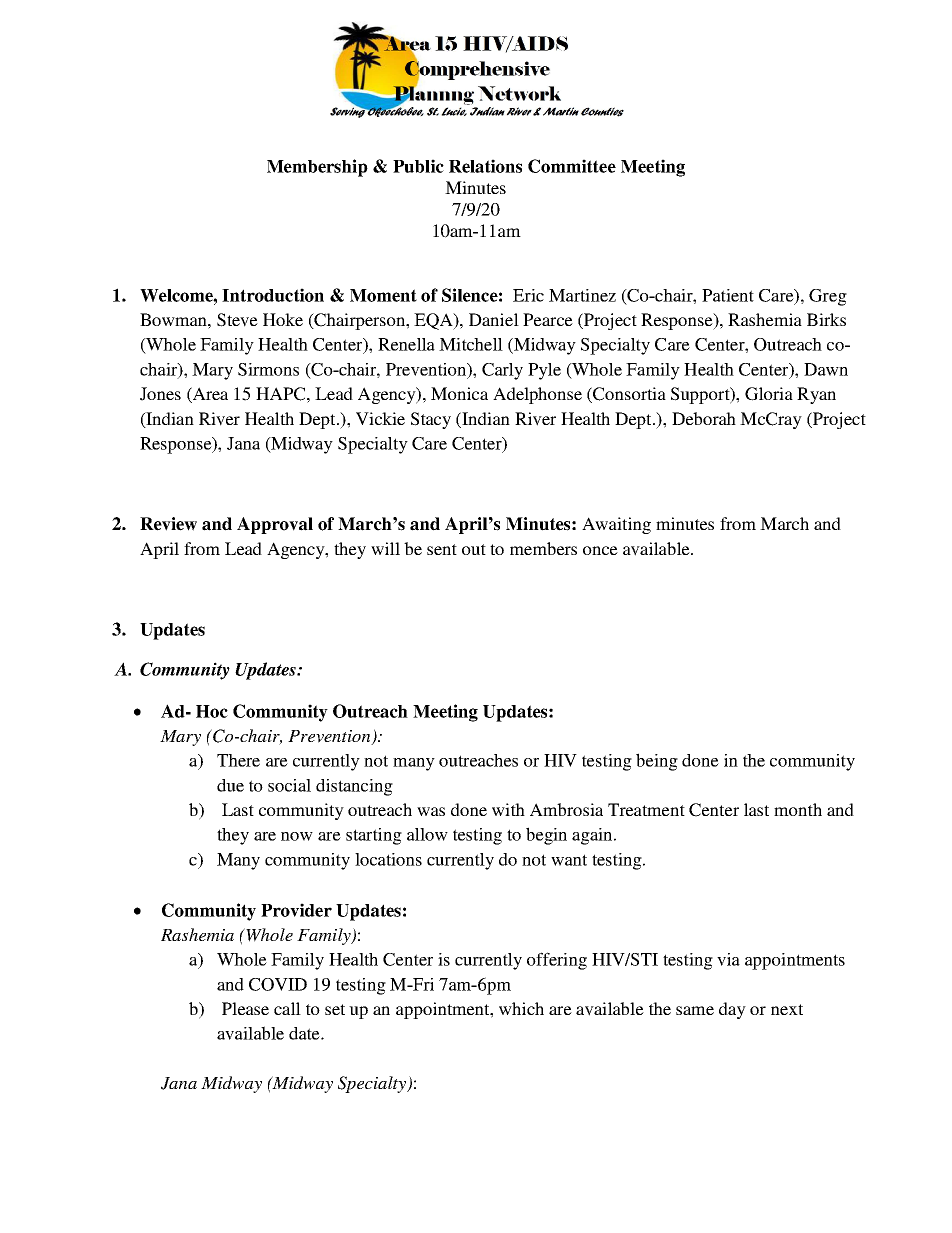  What do you see at coordinates (521, 1008) in the page?
I see `which` at bounding box center [521, 1008].
